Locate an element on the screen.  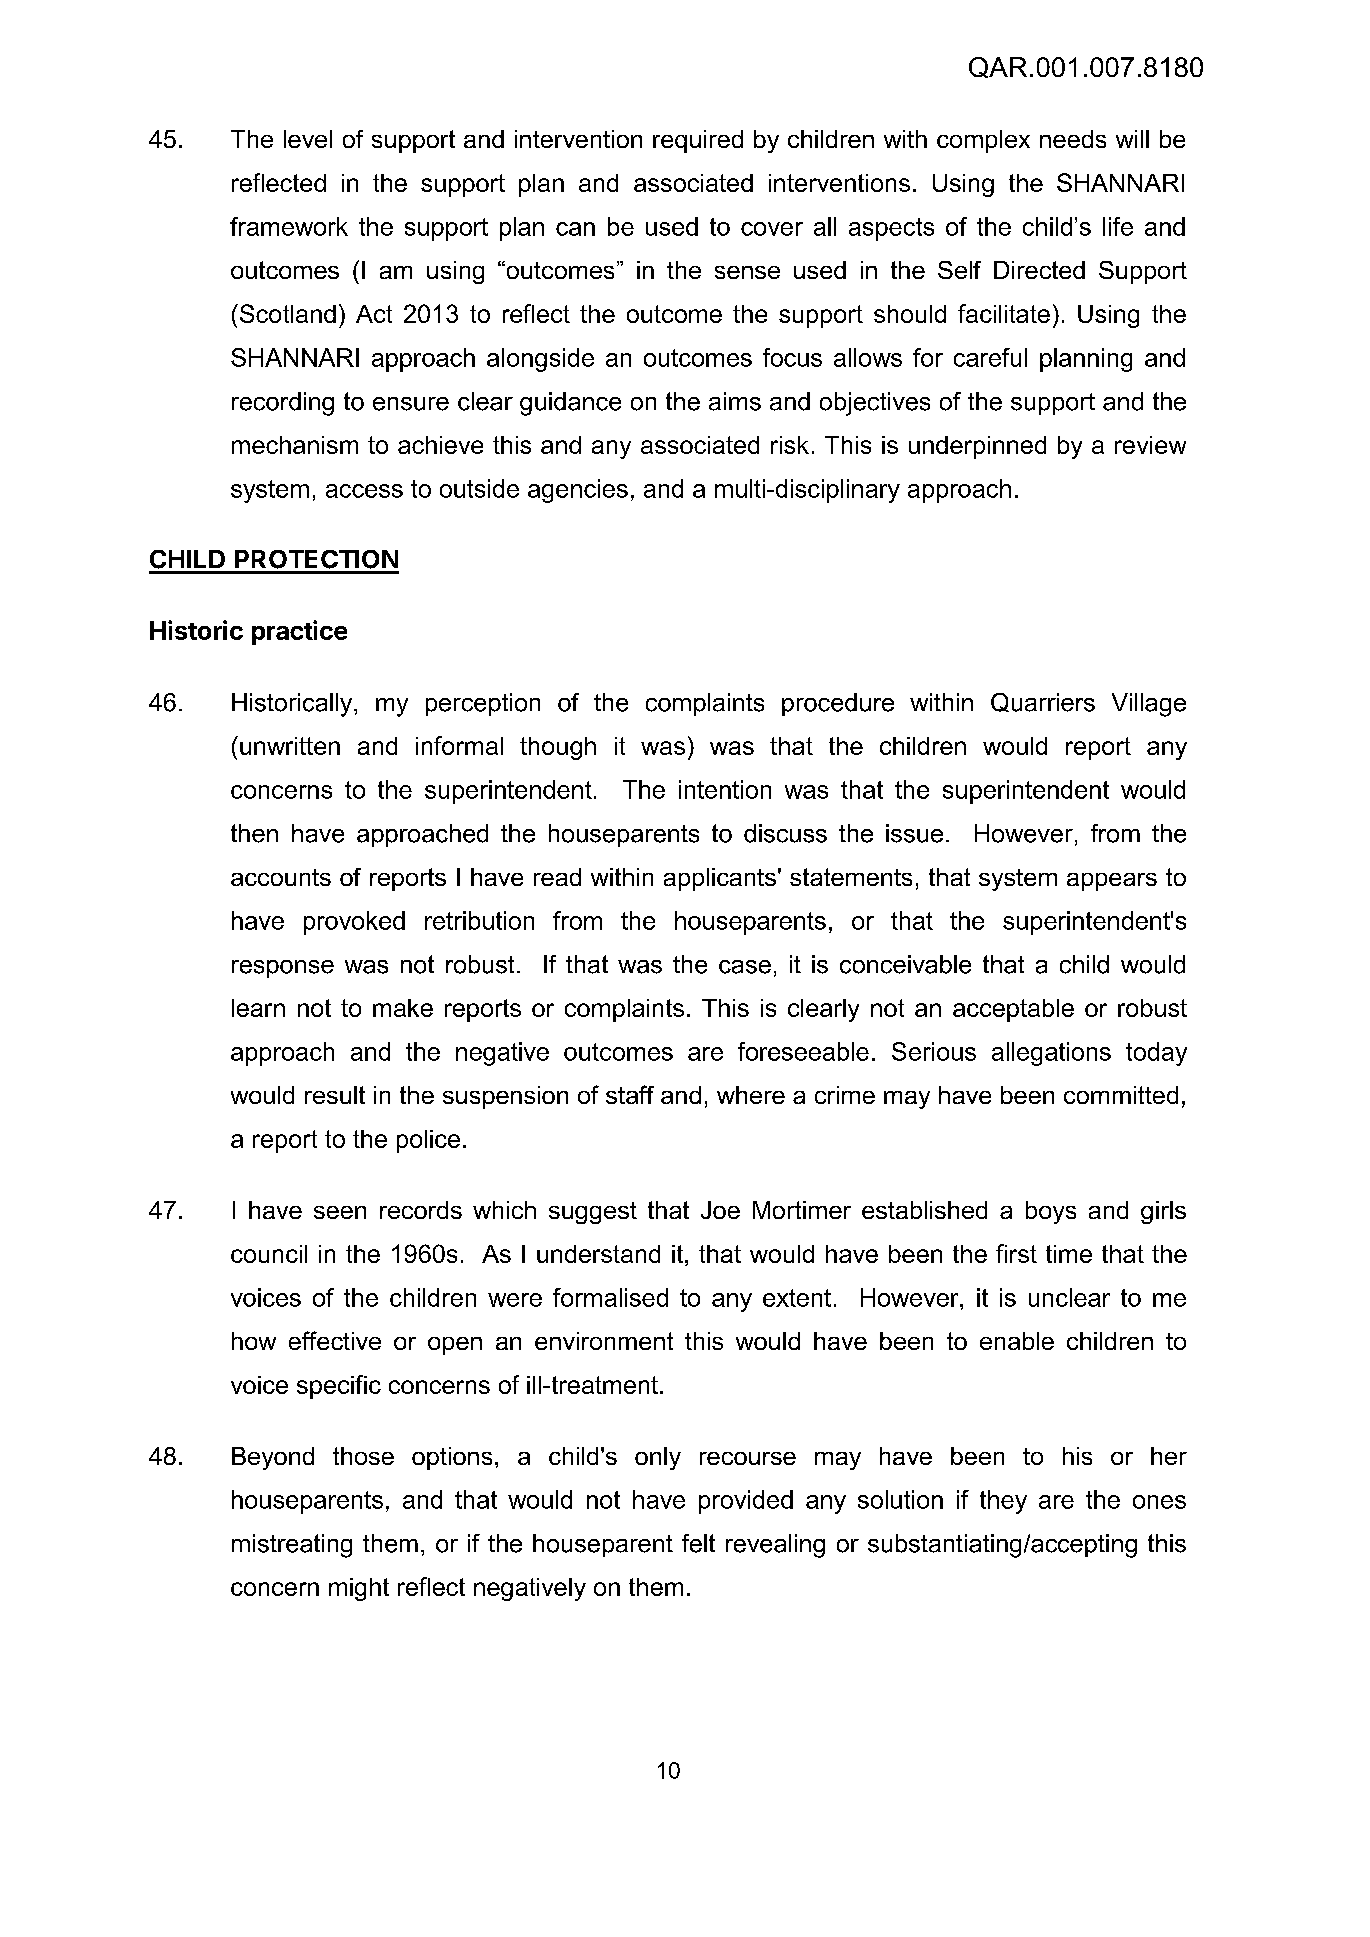
provoked is located at coordinates (354, 923).
